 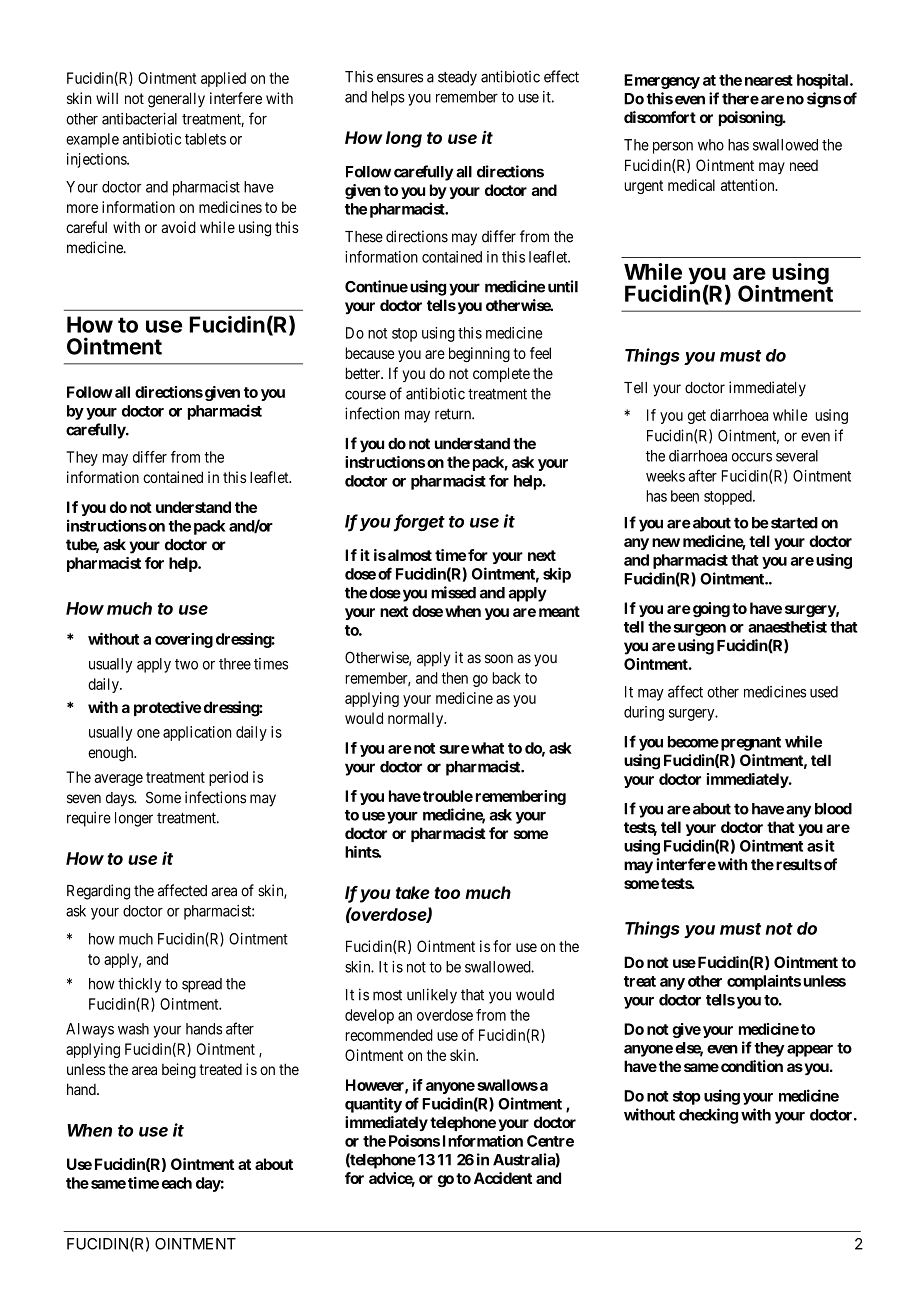 I want to click on forget, so click(x=419, y=523).
